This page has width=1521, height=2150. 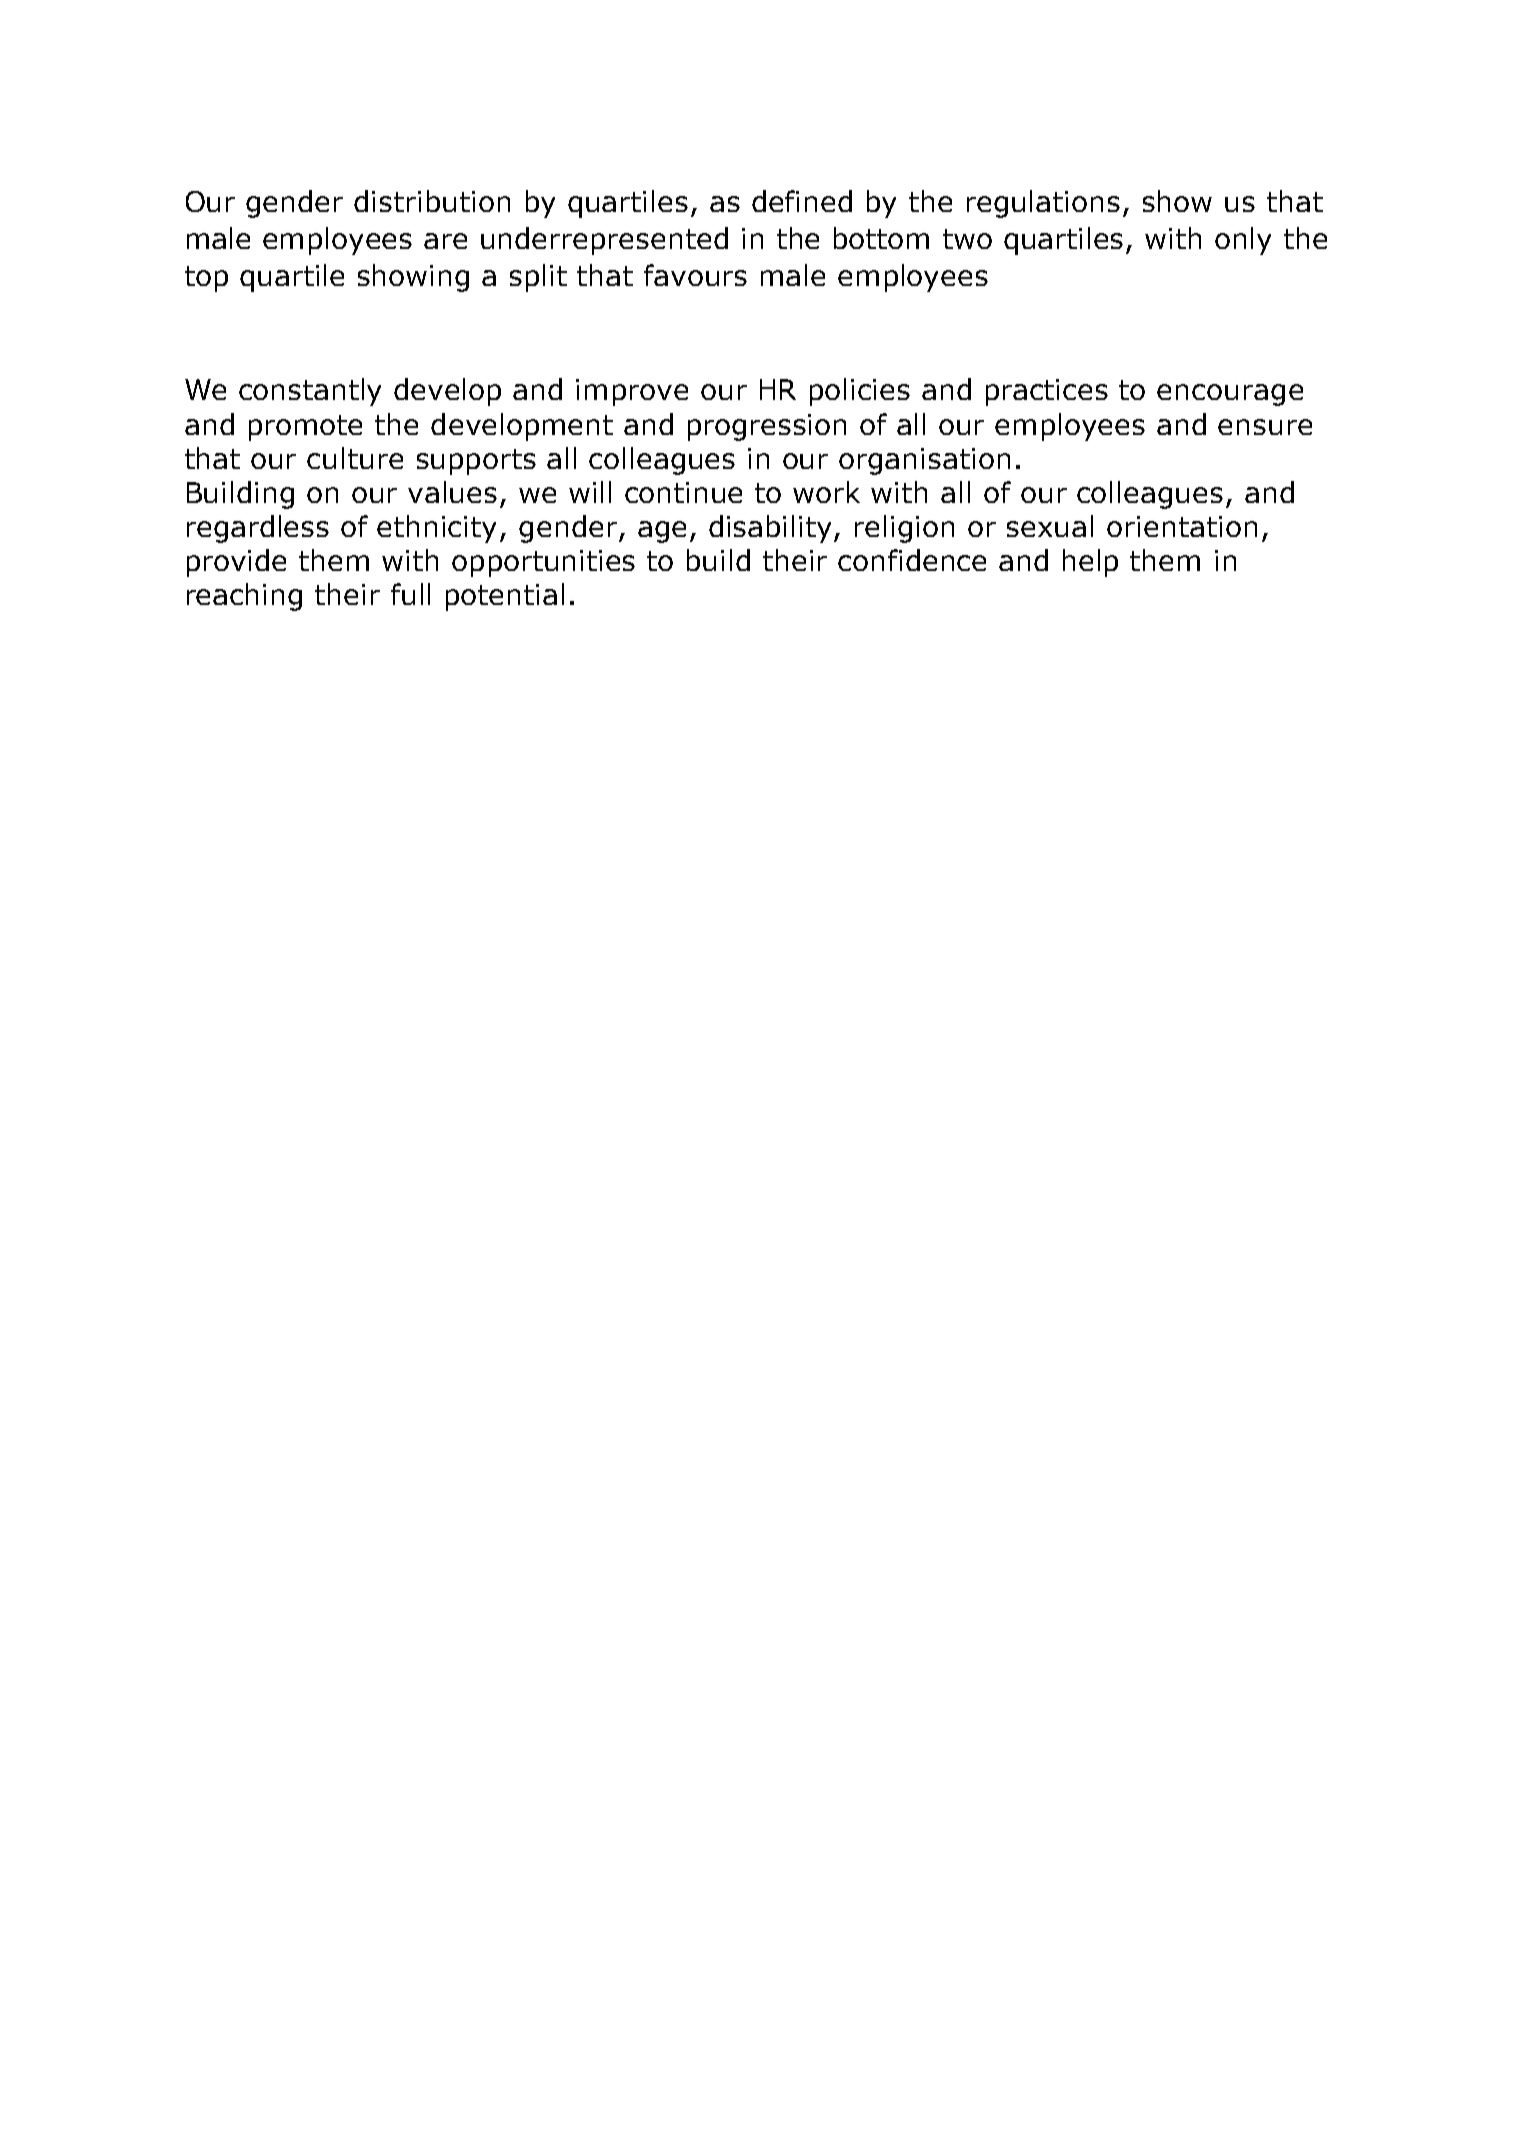 I want to click on constantly, so click(x=310, y=392).
